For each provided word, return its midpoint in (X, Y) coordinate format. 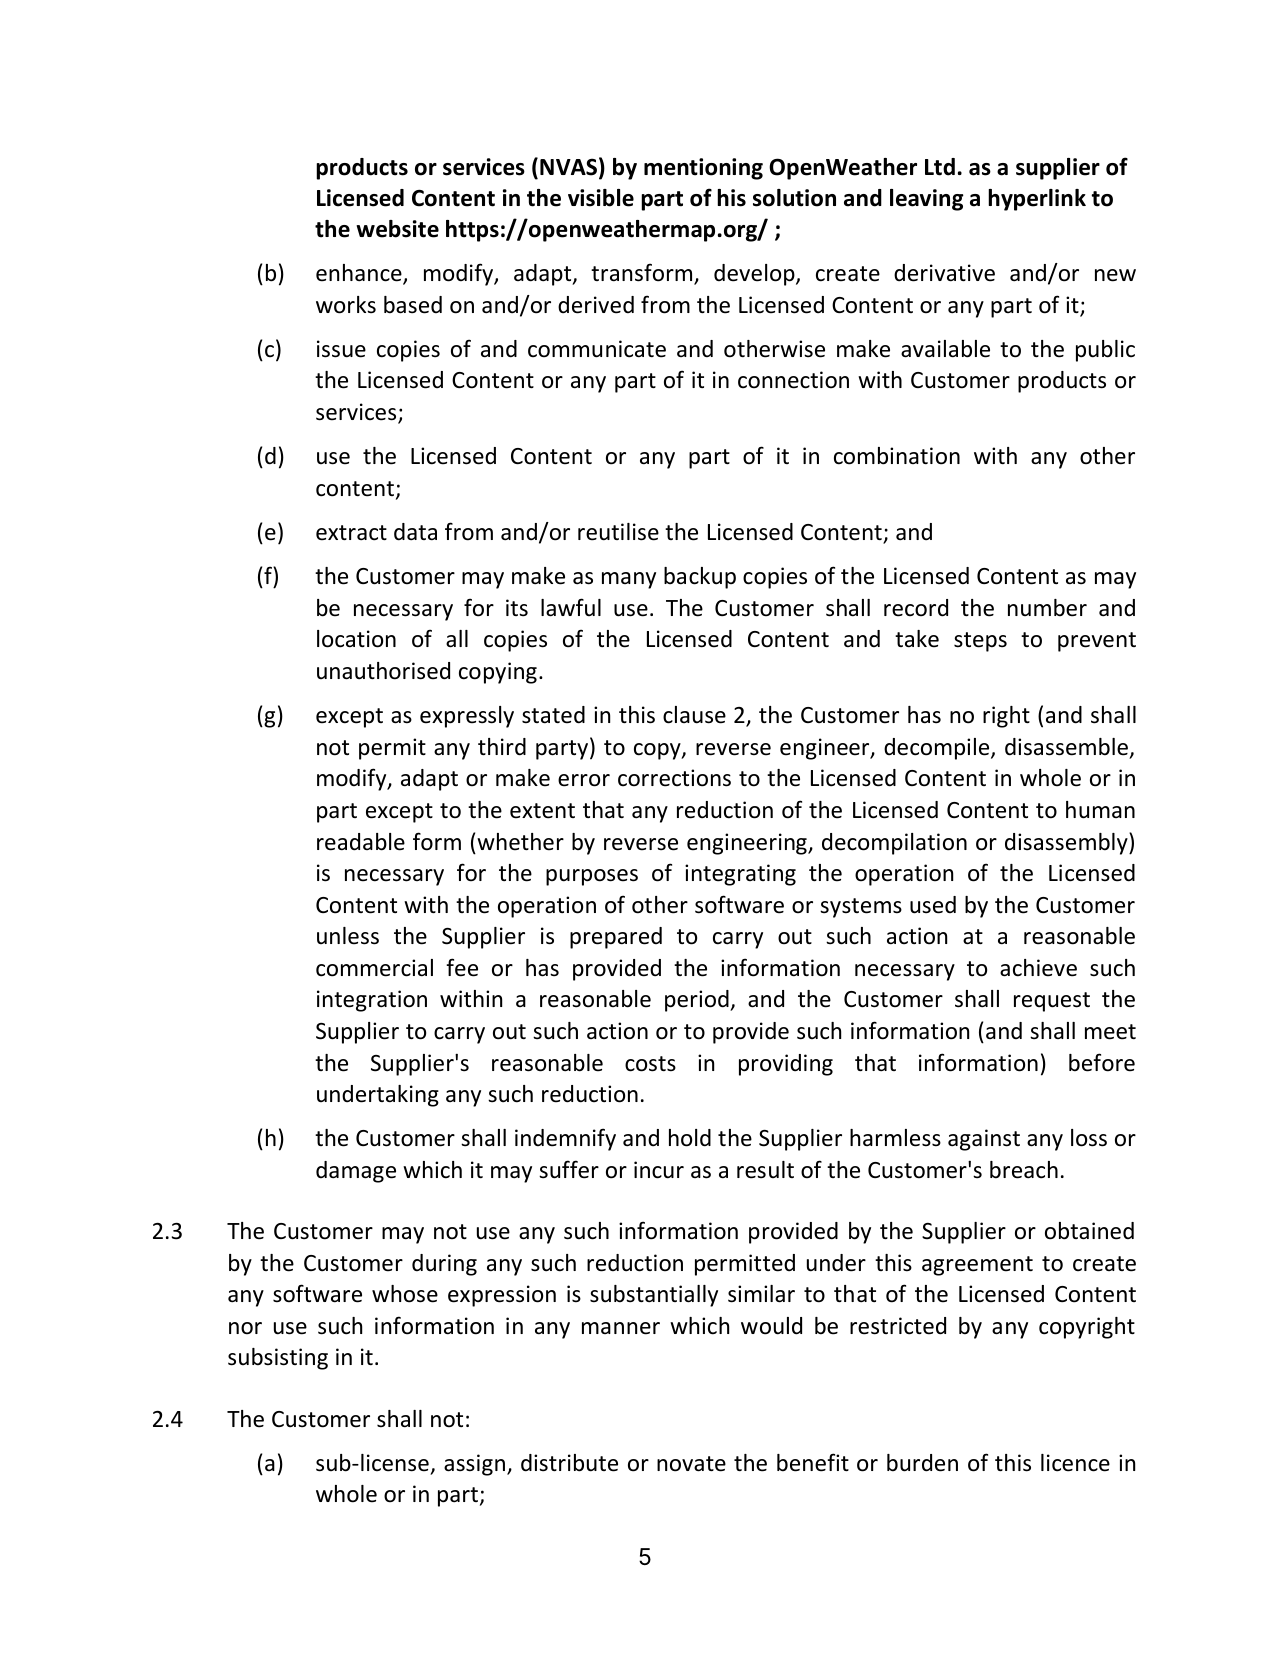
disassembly (1067, 844)
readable (361, 842)
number (1047, 608)
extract (351, 533)
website (397, 229)
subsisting (278, 1359)
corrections (674, 778)
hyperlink (1037, 200)
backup (700, 578)
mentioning (703, 169)
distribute (569, 1463)
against (984, 1140)
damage (356, 1172)
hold (690, 1138)
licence (1075, 1463)
